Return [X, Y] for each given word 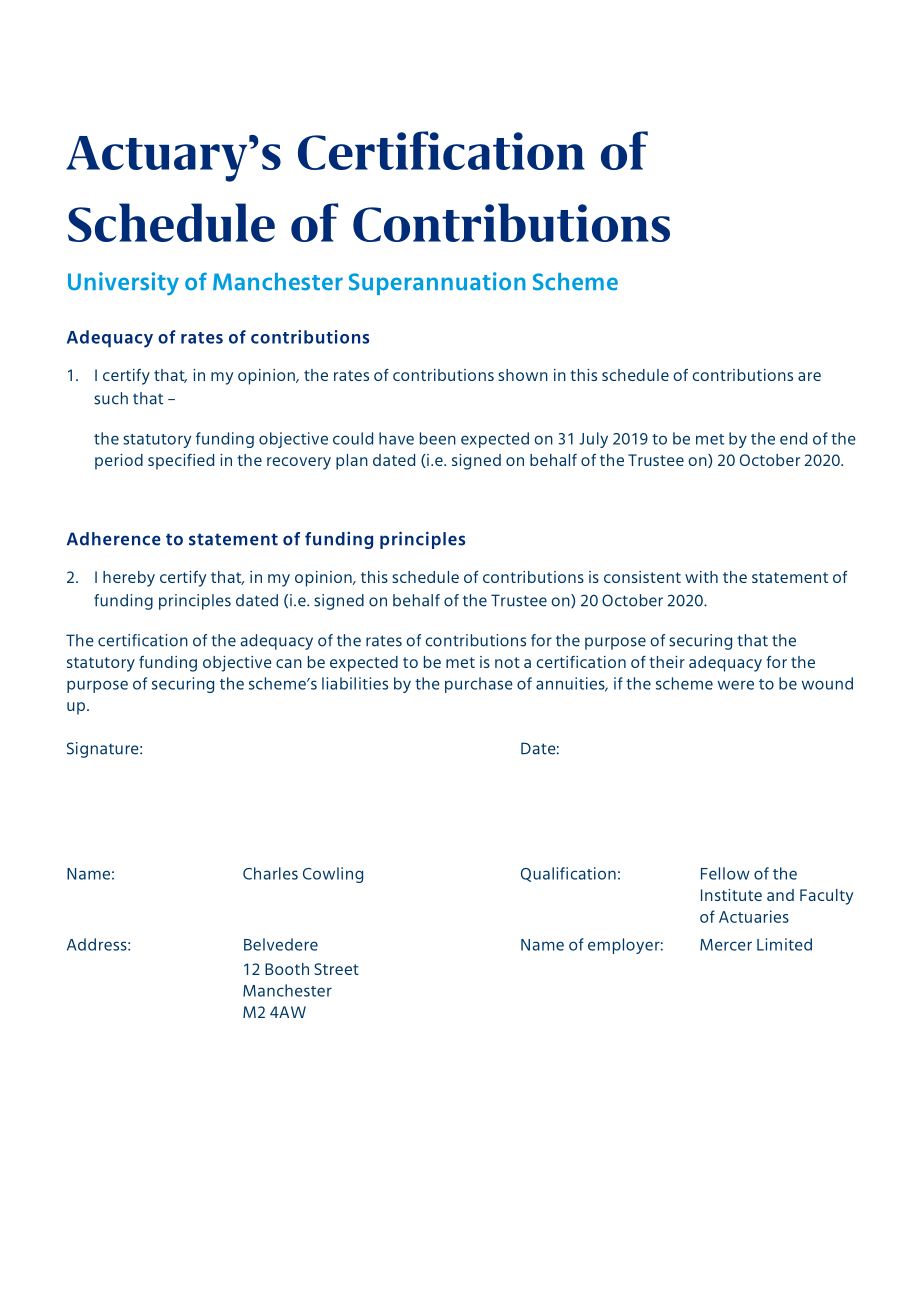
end [793, 438]
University [123, 283]
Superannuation [437, 283]
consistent [642, 577]
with [701, 577]
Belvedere [281, 944]
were [736, 685]
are [809, 376]
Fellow [725, 873]
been [438, 438]
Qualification [568, 874]
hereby [129, 579]
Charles [270, 873]
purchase [479, 685]
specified [181, 462]
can [289, 663]
